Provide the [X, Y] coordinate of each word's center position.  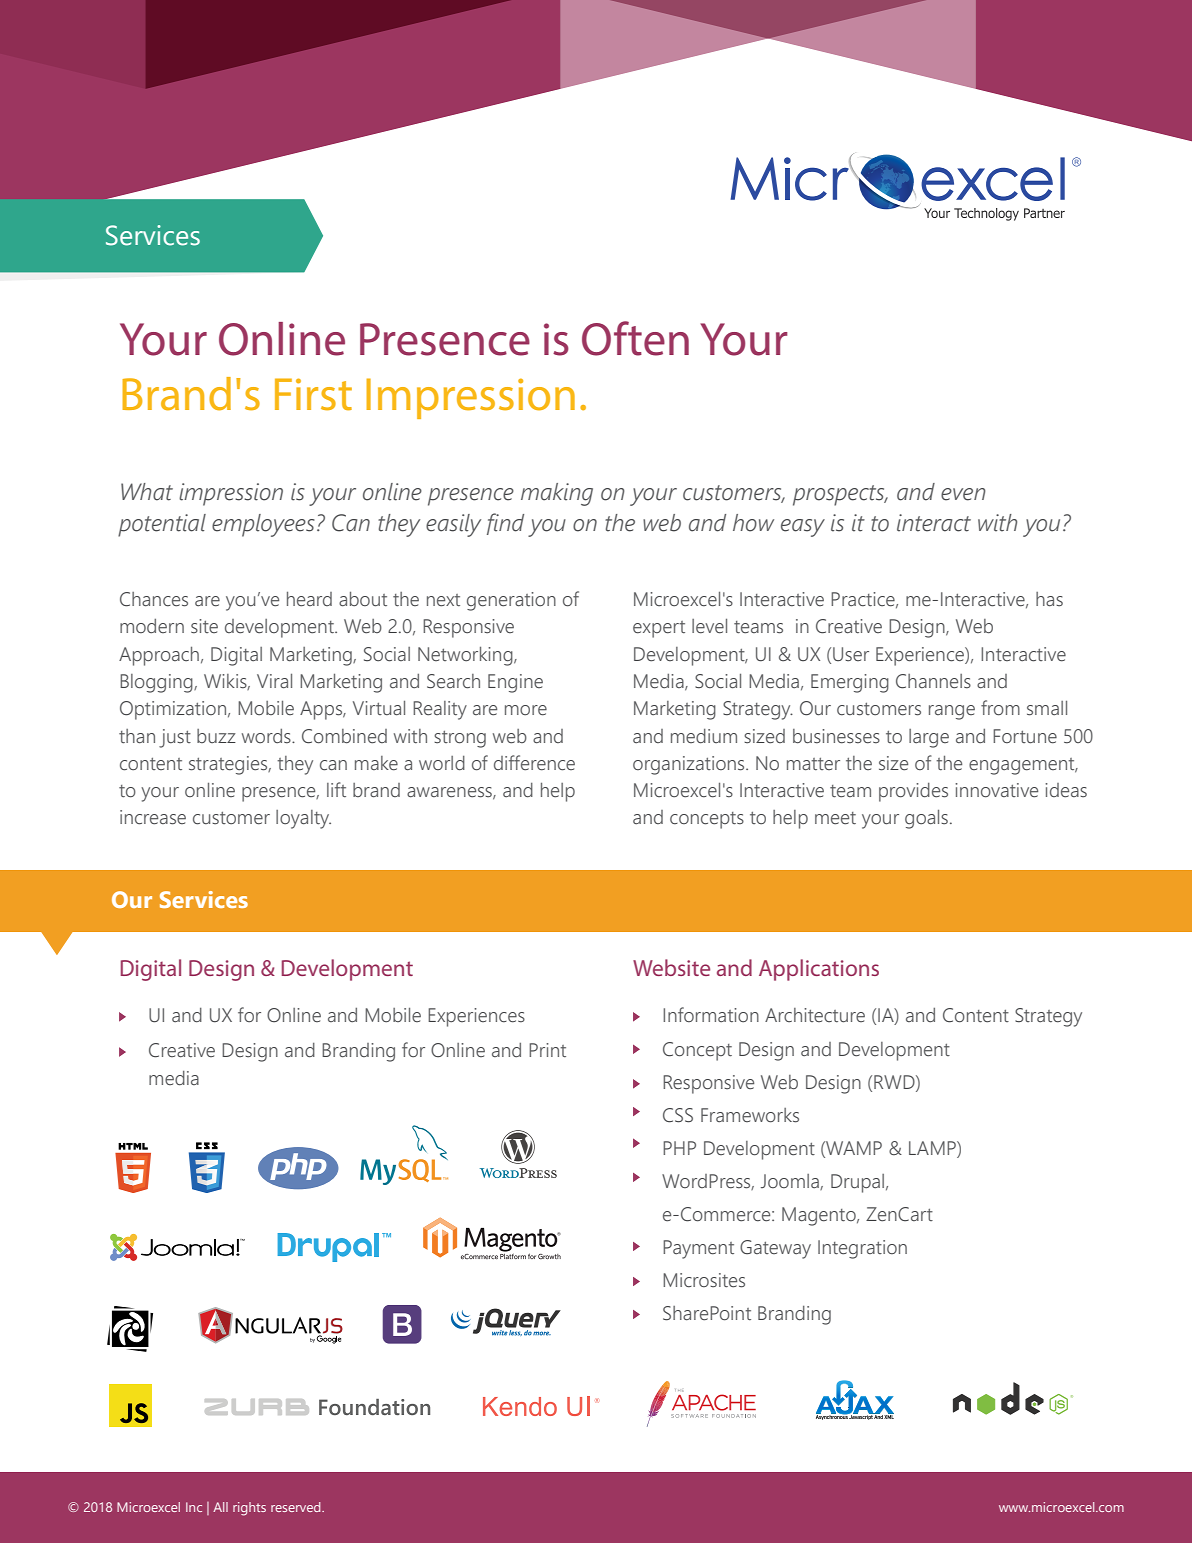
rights [249, 1509]
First [313, 394]
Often [635, 338]
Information [711, 1015]
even [963, 494]
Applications [819, 970]
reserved [297, 1507]
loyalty [303, 819]
